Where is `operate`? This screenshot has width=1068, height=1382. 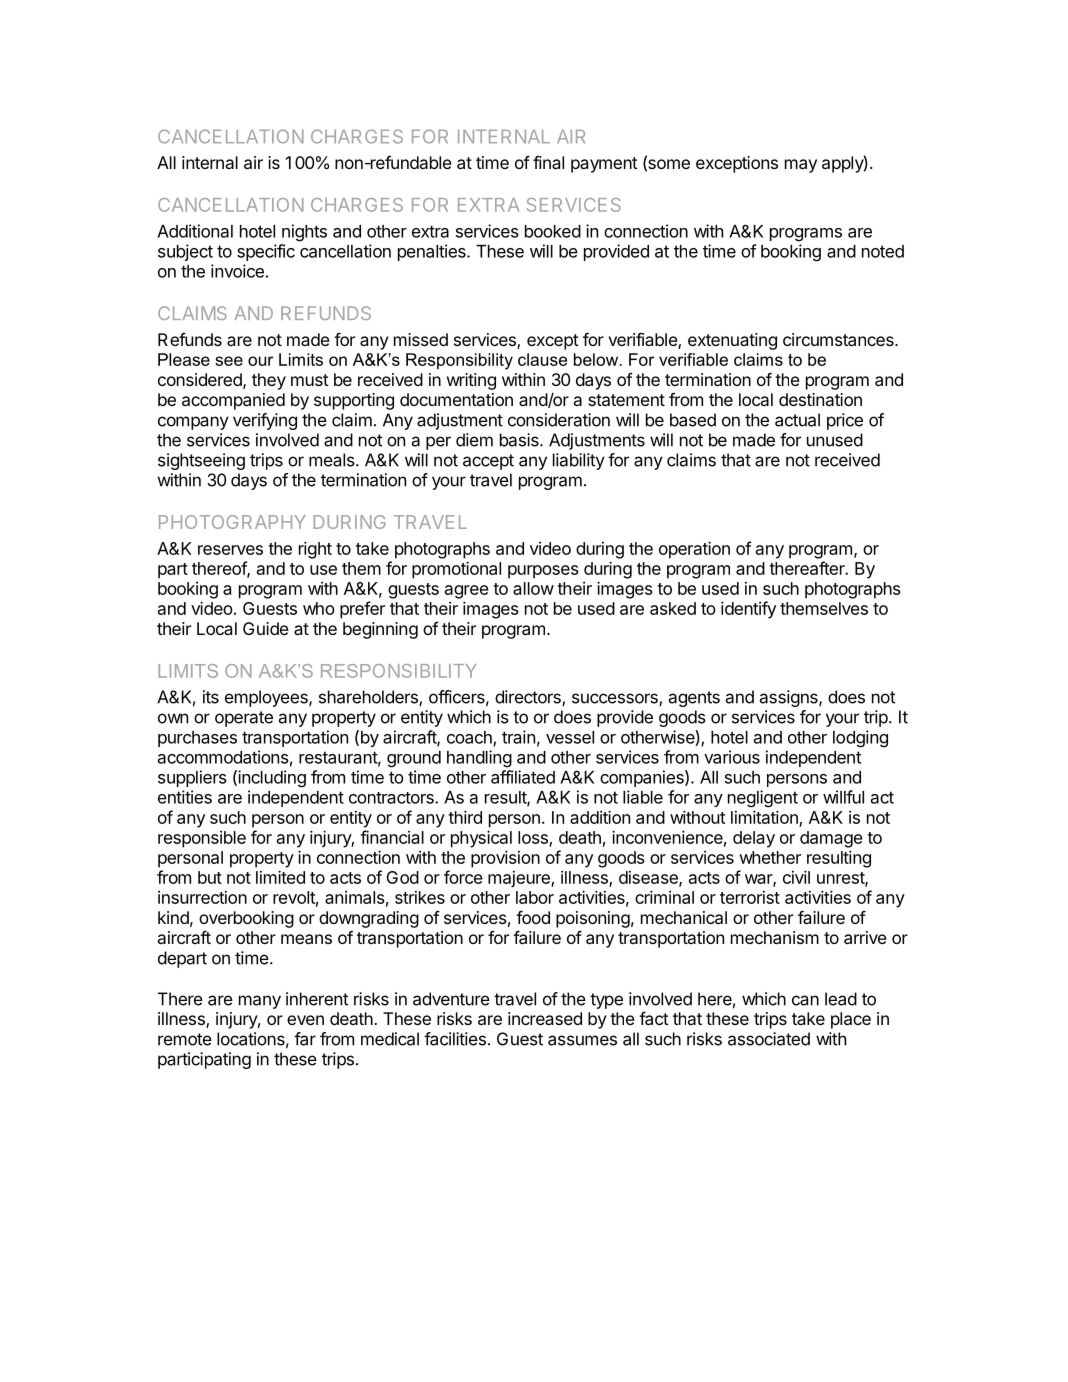 operate is located at coordinates (244, 719).
